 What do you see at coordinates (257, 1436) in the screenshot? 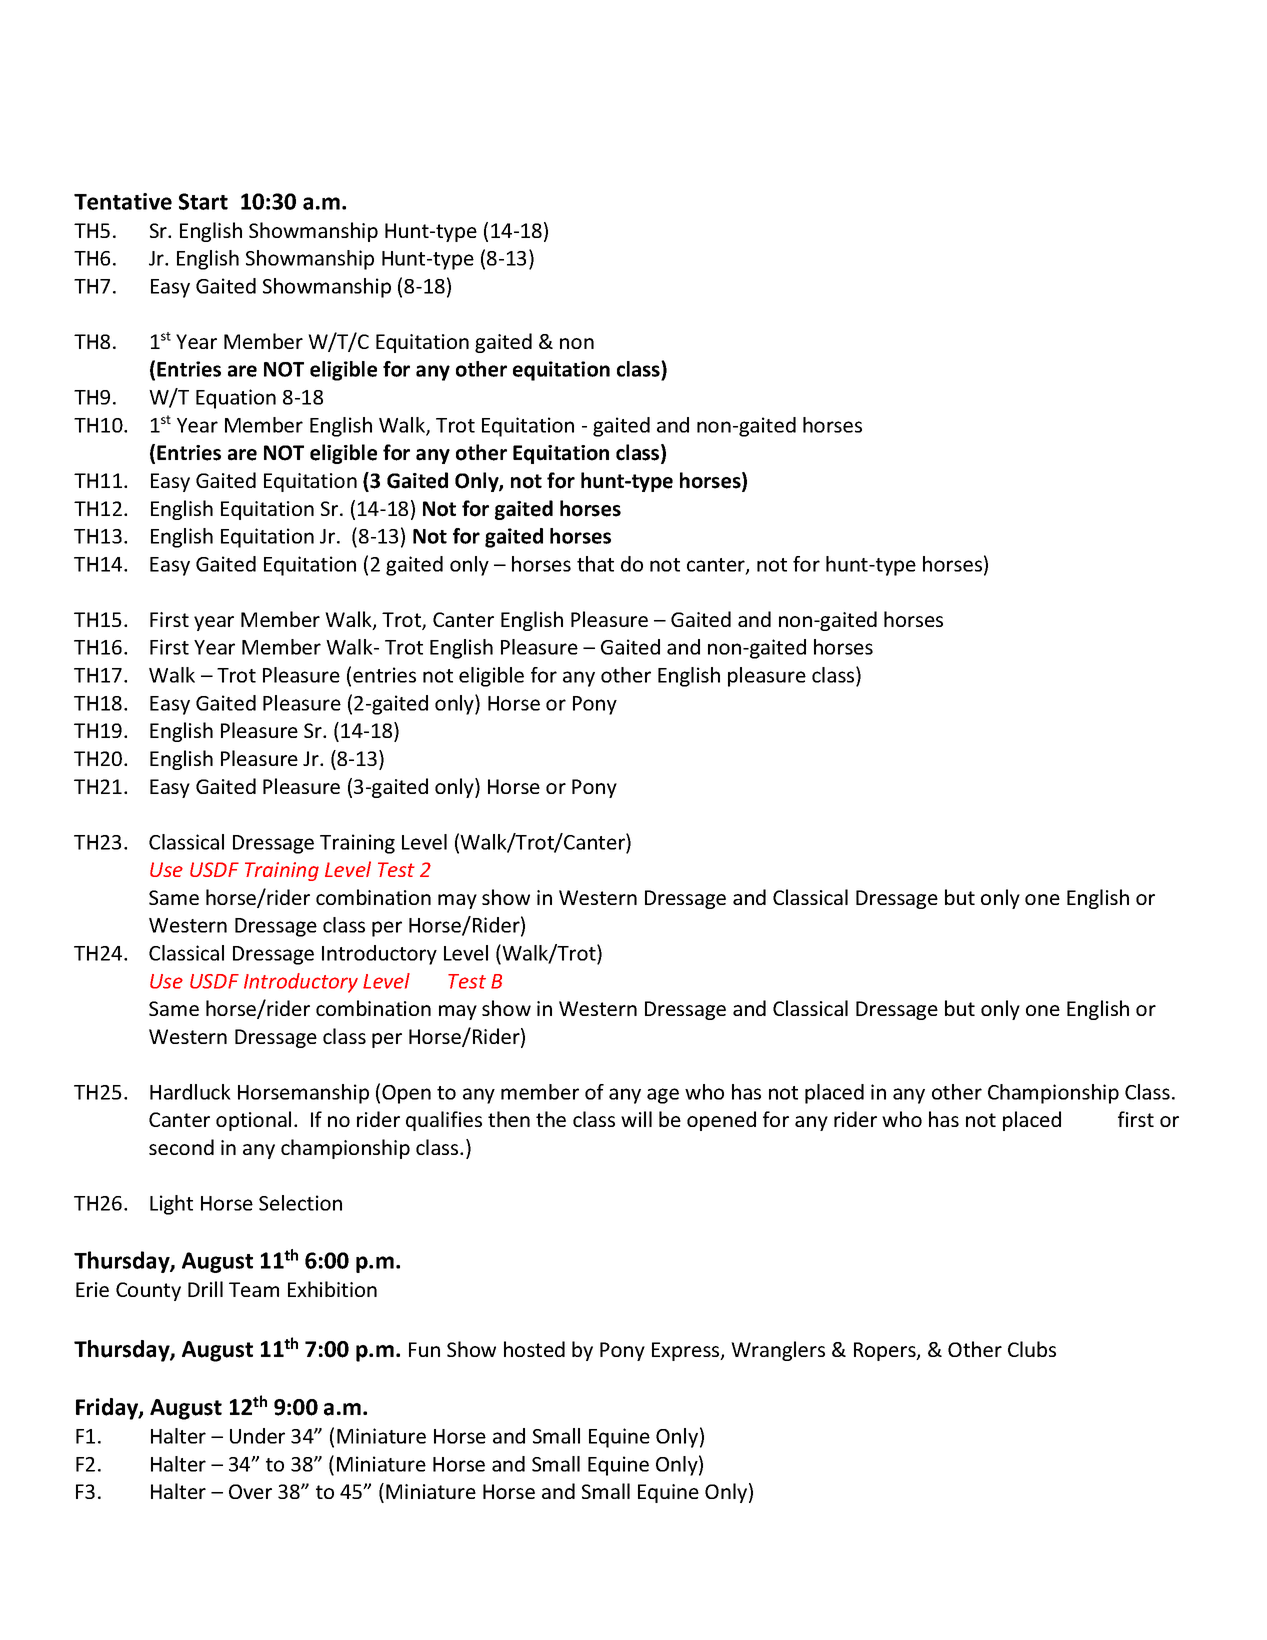
I see `Under` at bounding box center [257, 1436].
